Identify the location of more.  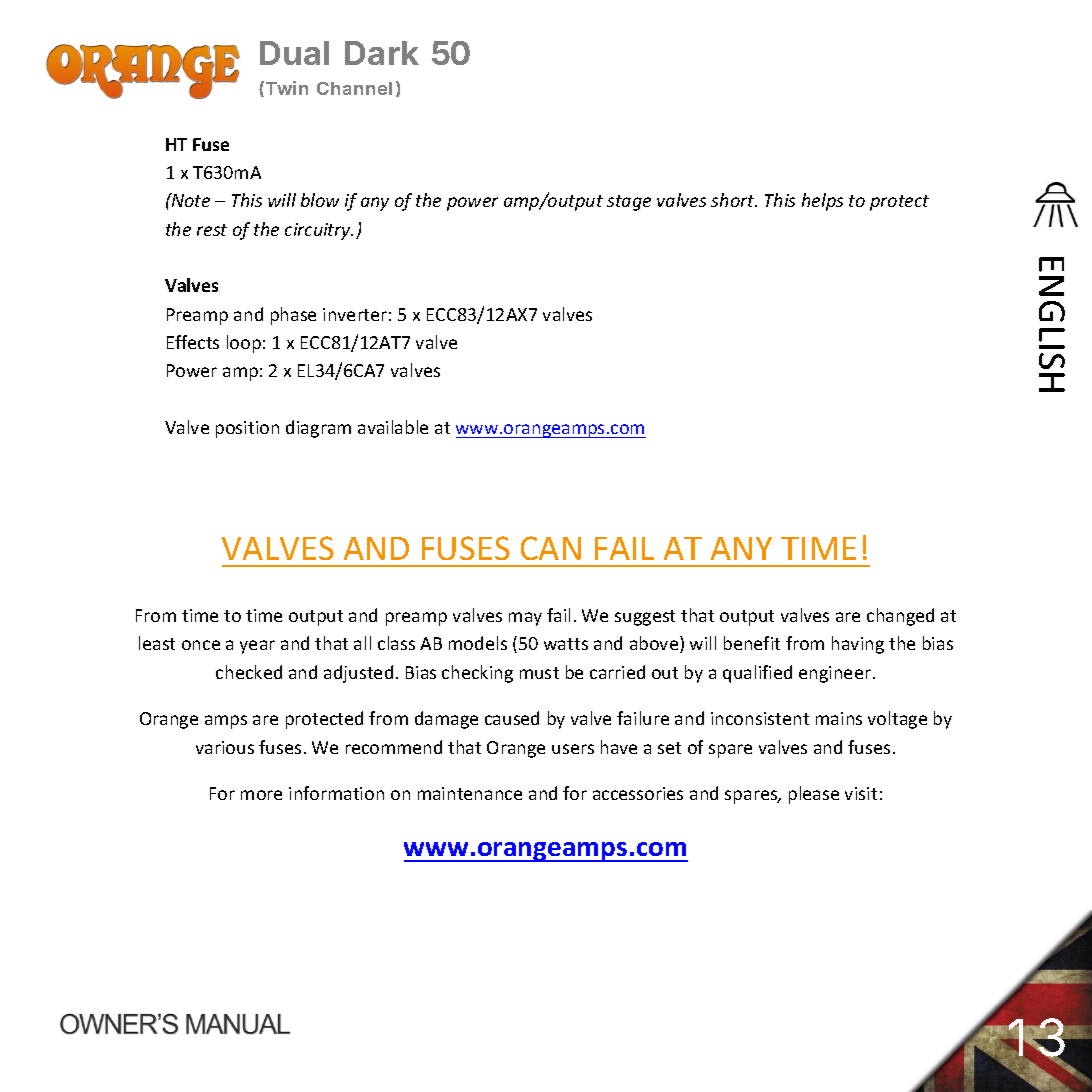
(261, 795).
